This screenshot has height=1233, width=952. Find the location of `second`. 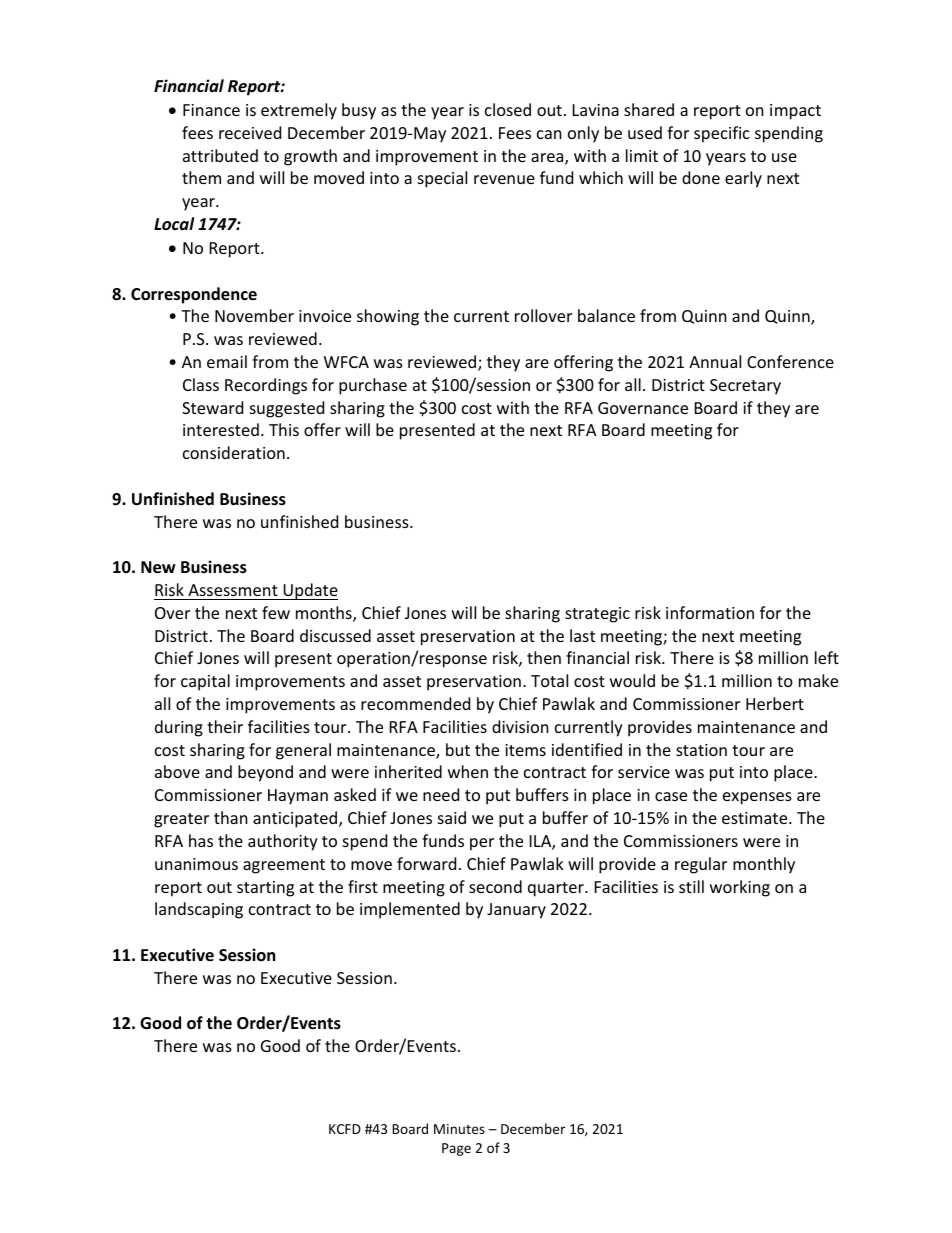

second is located at coordinates (495, 886).
